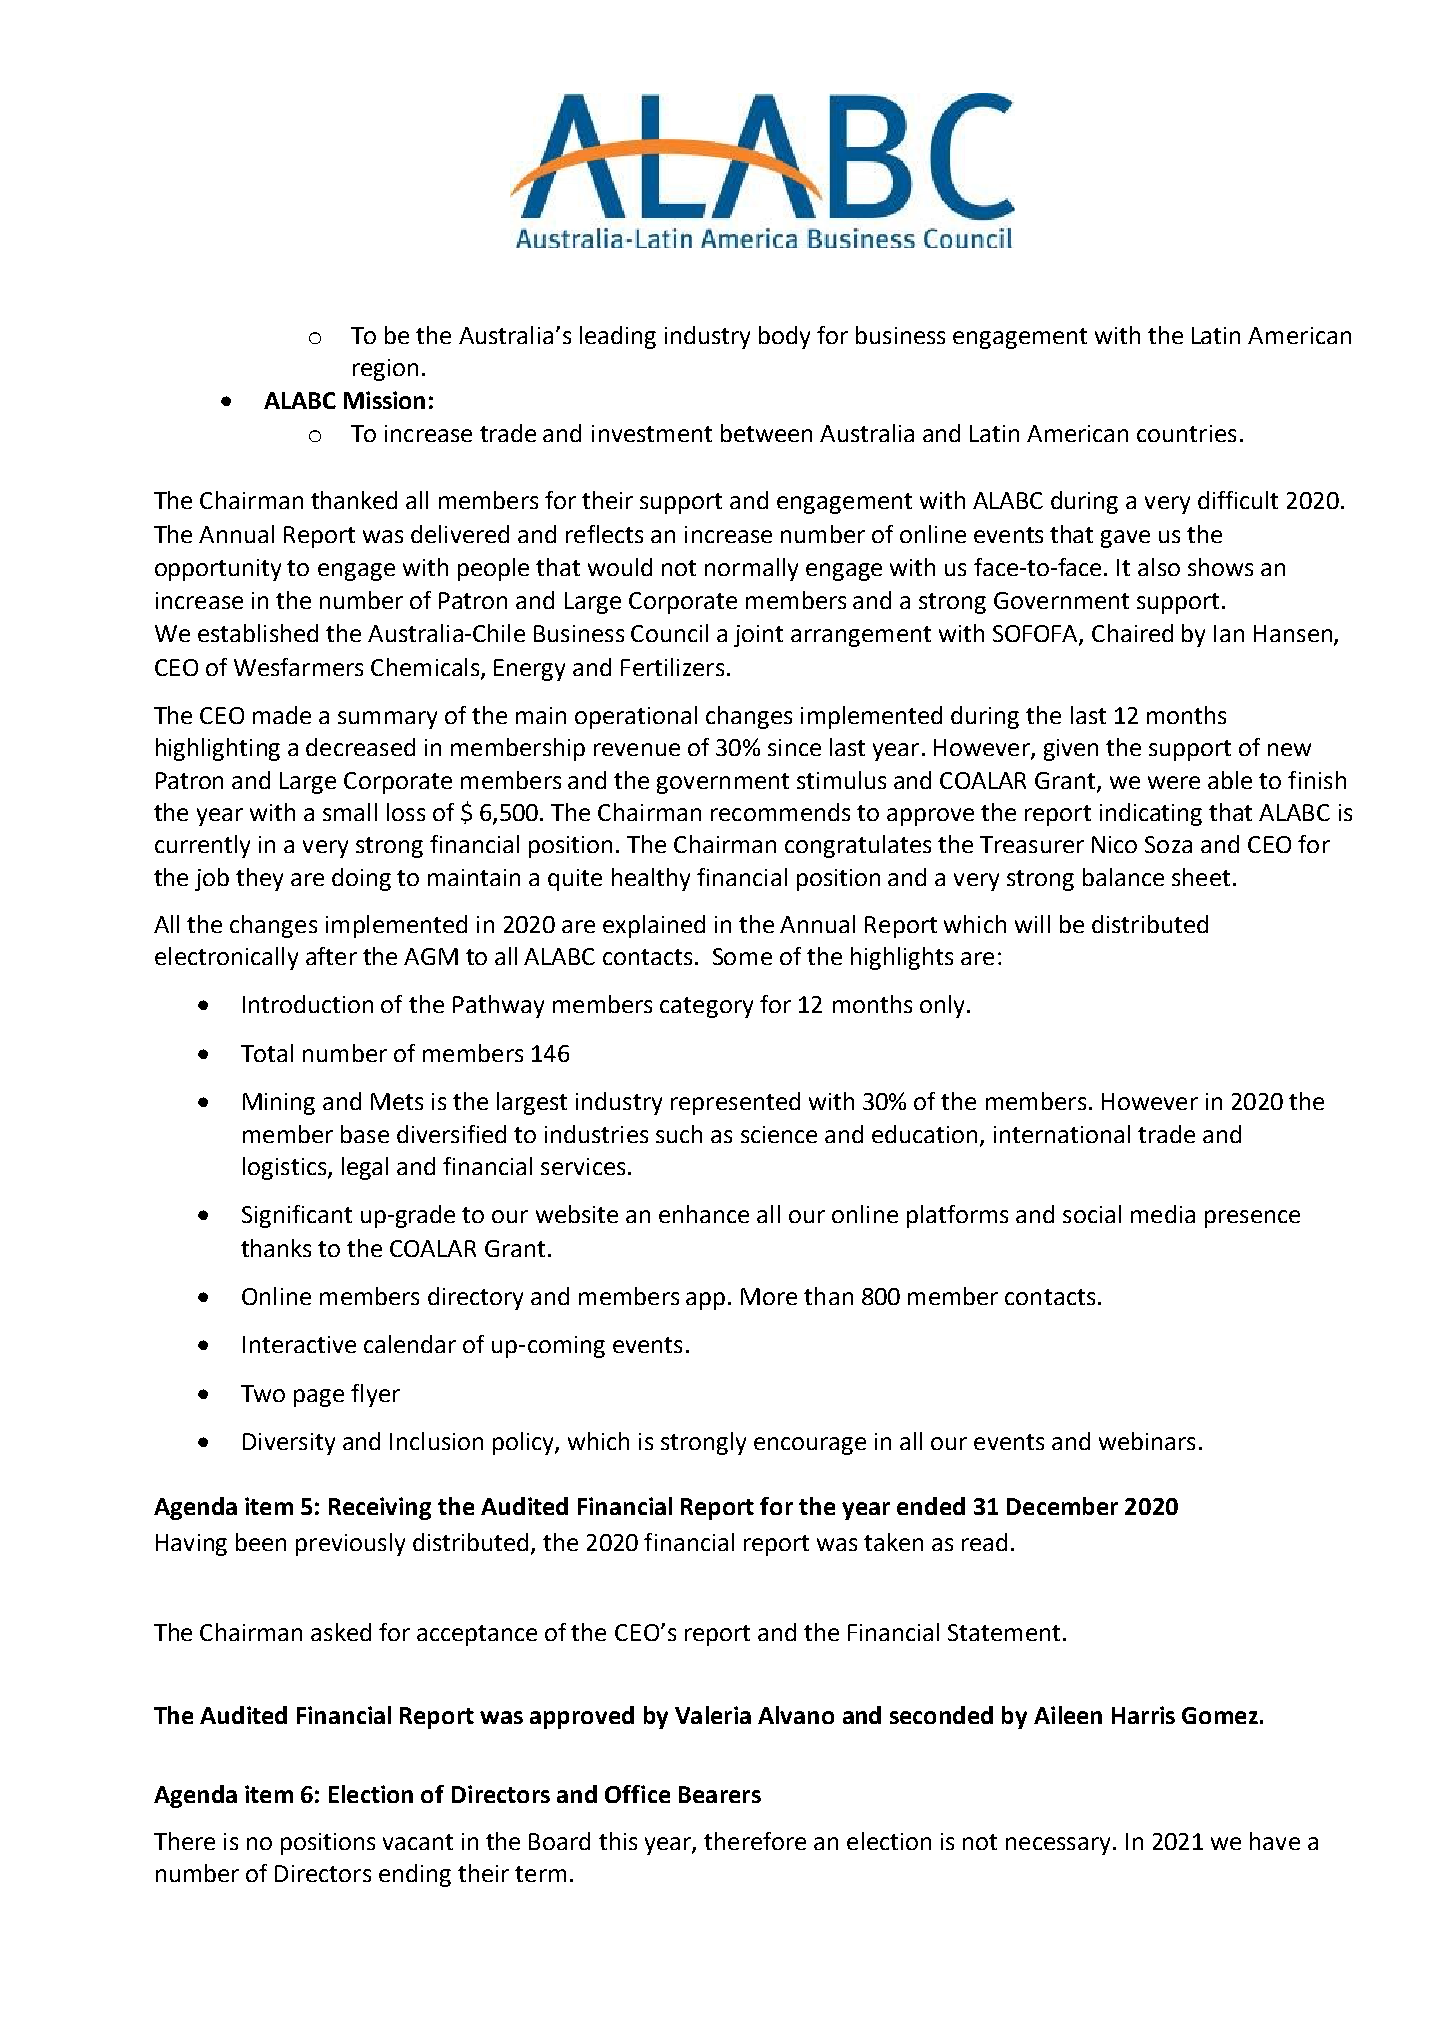  Describe the element at coordinates (1229, 633) in the document. I see `Ian` at that location.
